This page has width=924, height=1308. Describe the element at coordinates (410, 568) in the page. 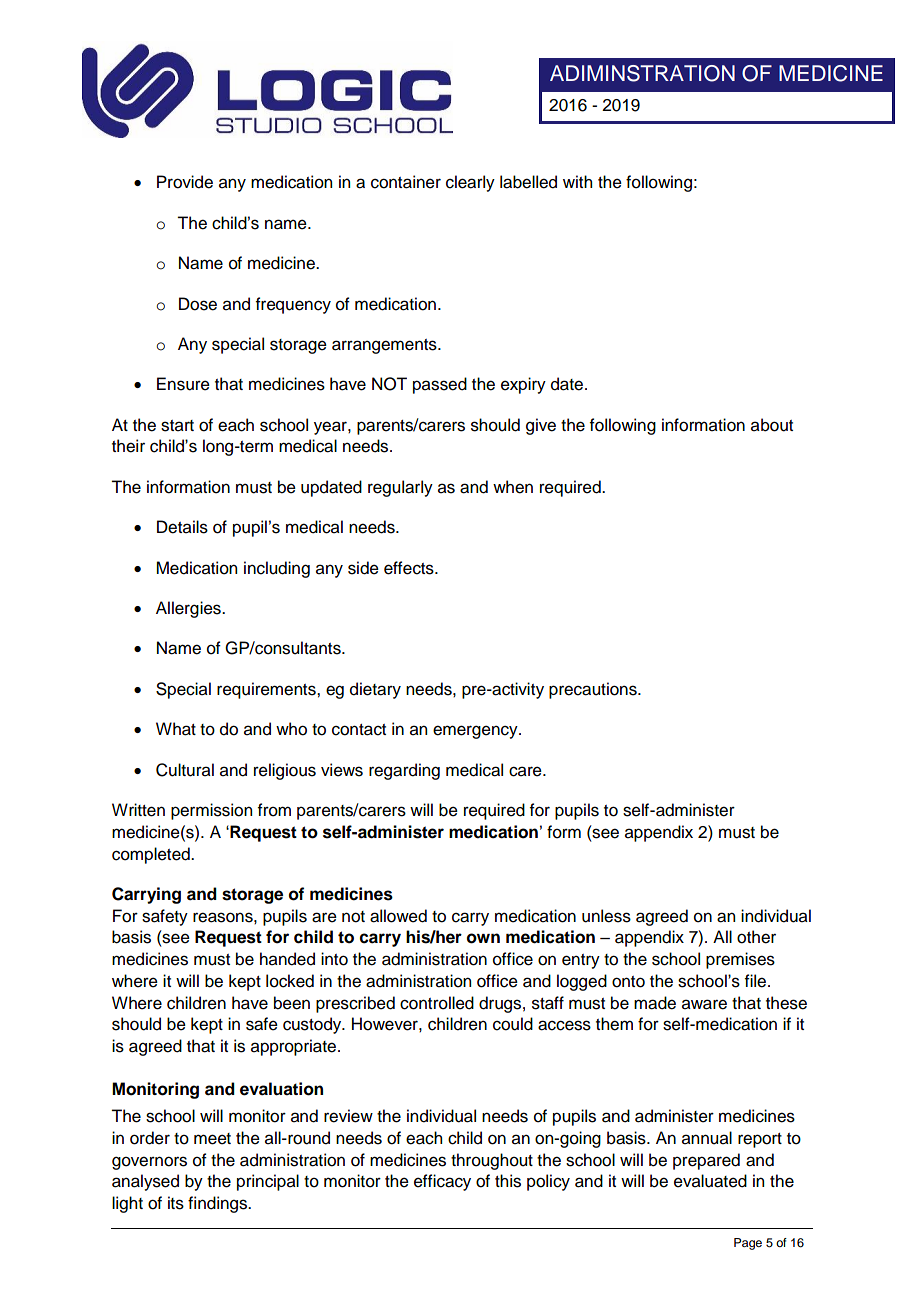

I see `effects` at that location.
